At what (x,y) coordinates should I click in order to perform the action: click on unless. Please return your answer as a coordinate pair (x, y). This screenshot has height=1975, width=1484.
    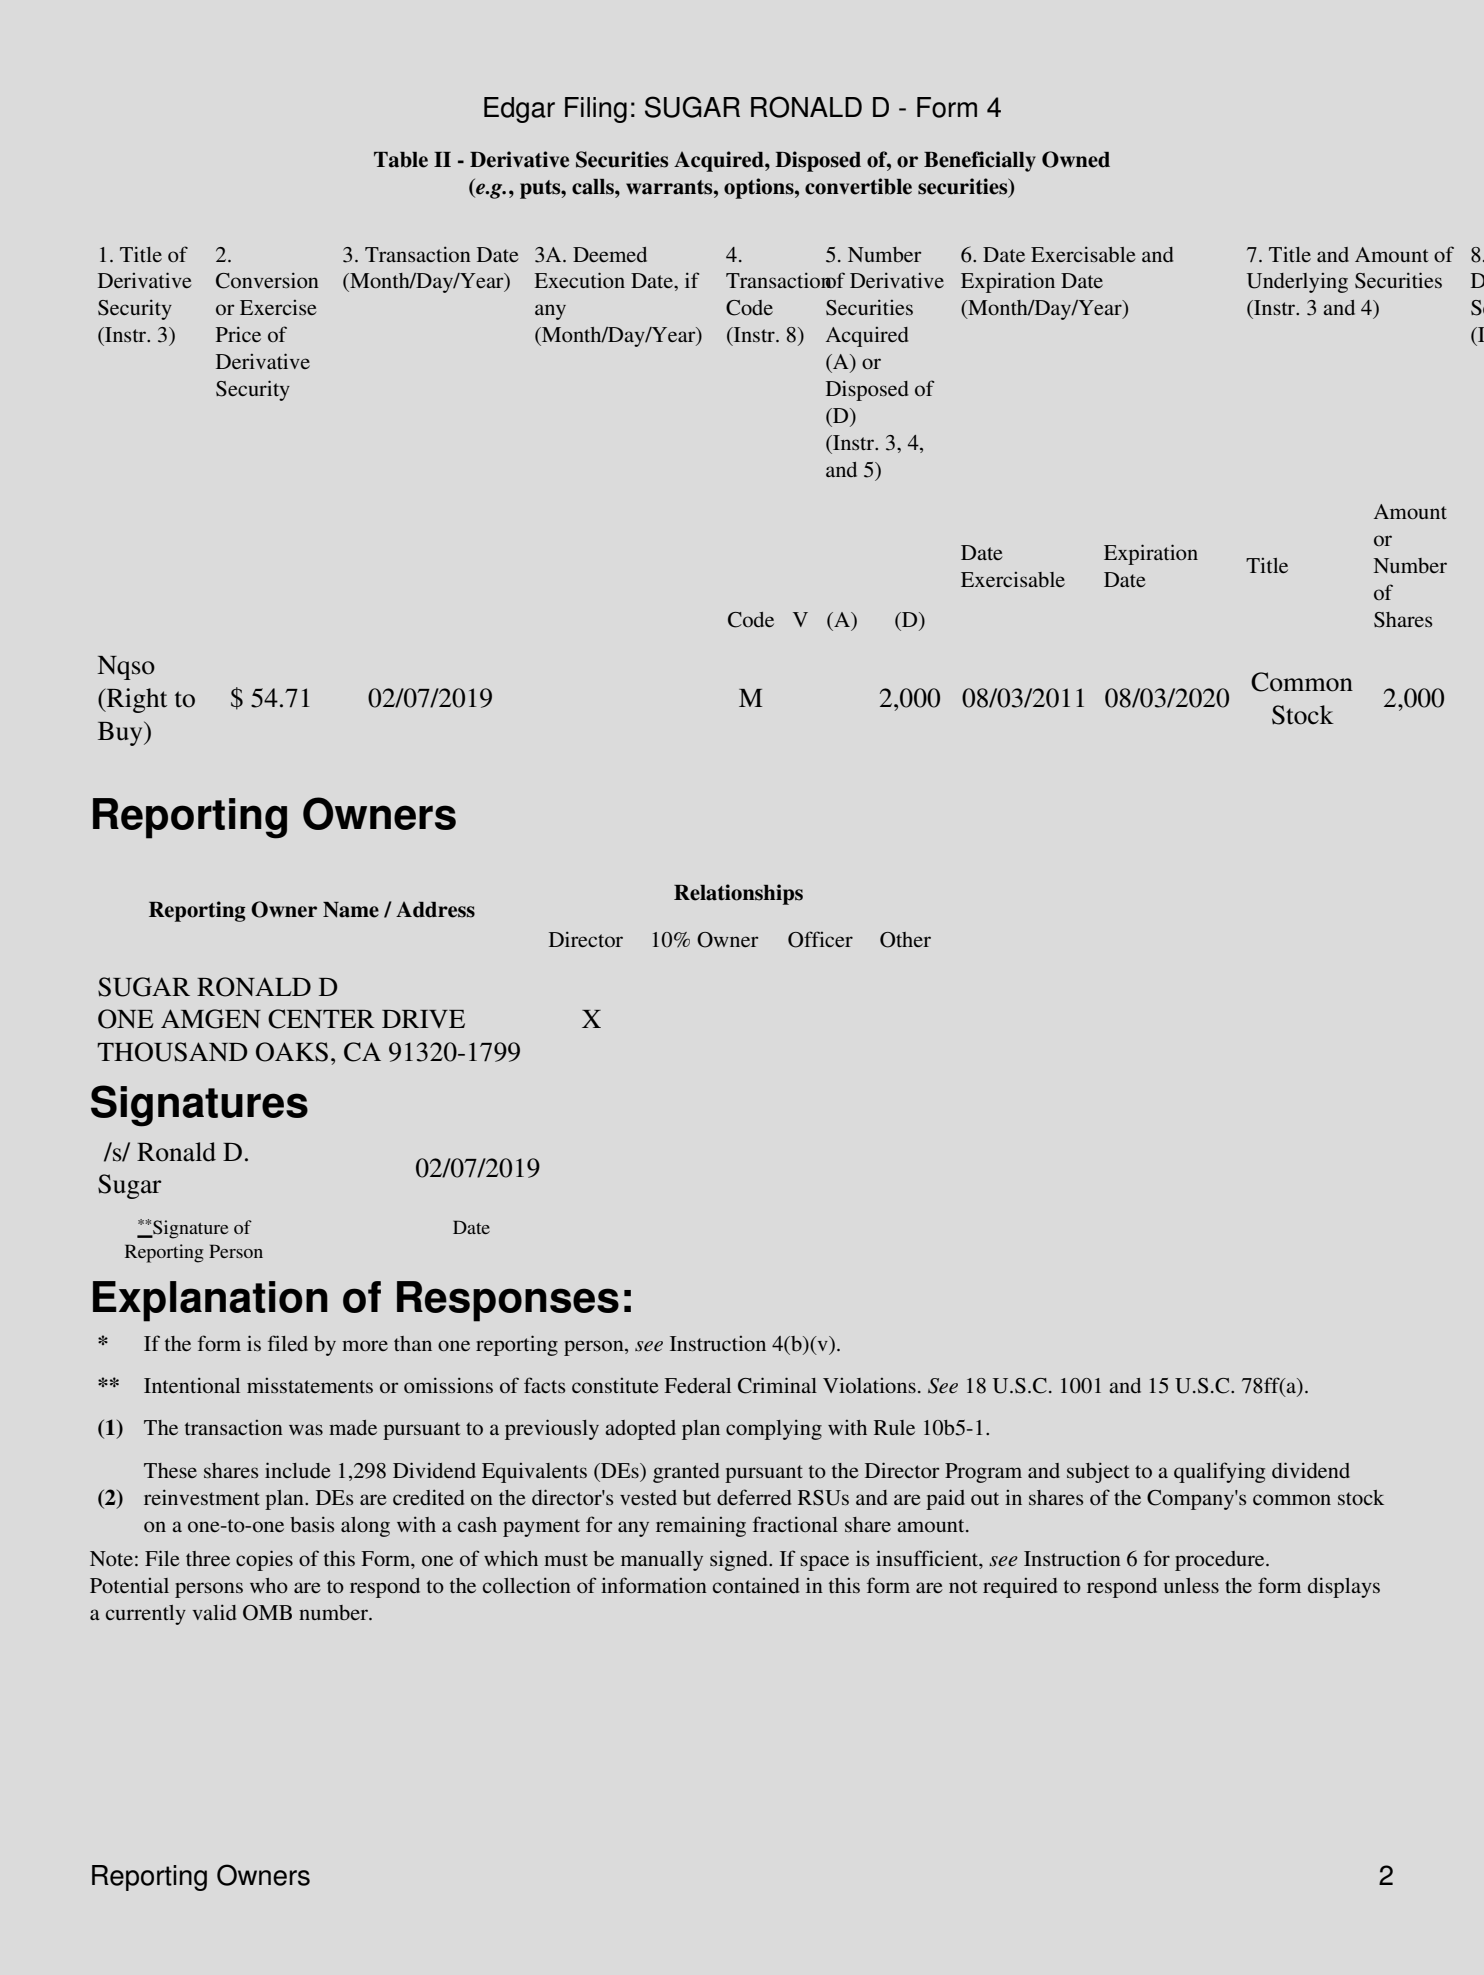
    Looking at the image, I should click on (1191, 1585).
